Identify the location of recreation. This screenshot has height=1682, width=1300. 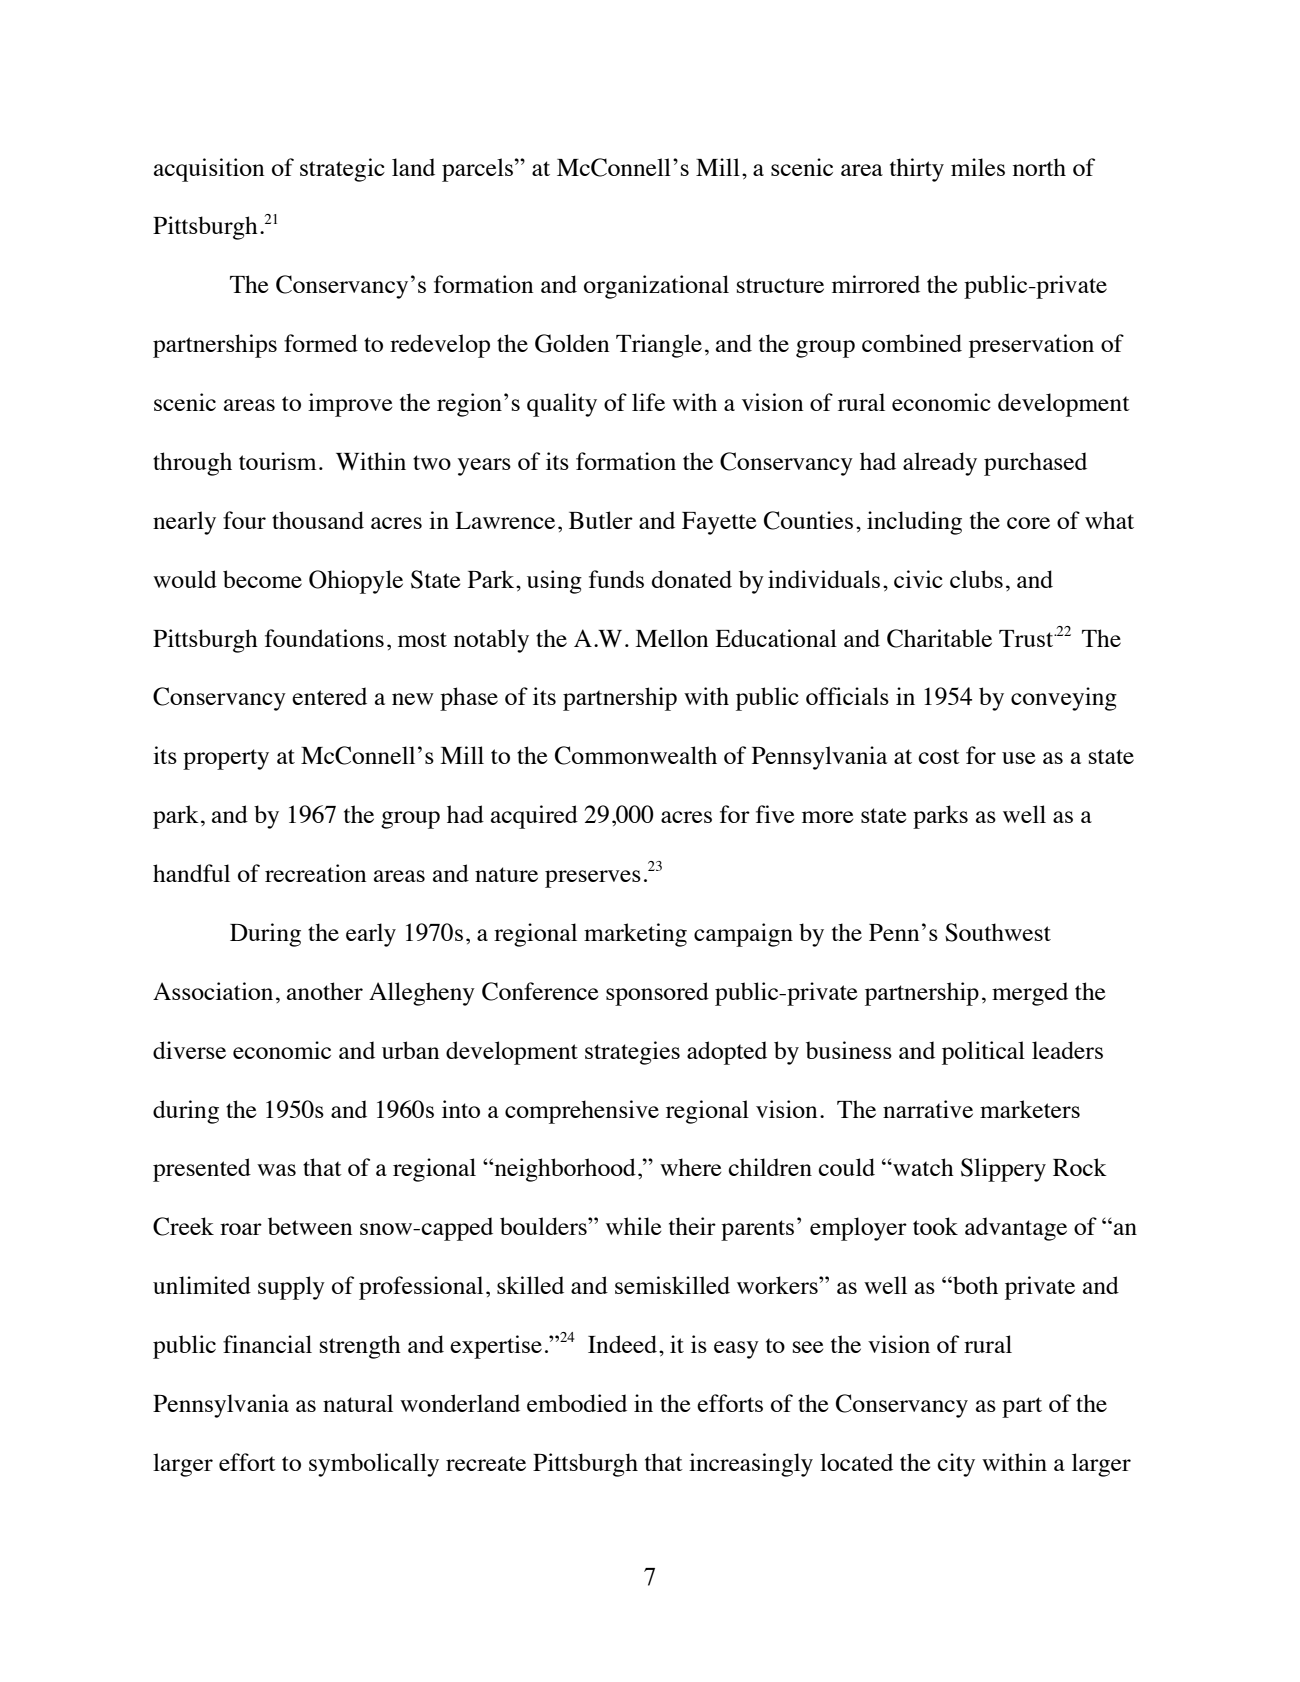
(315, 873).
